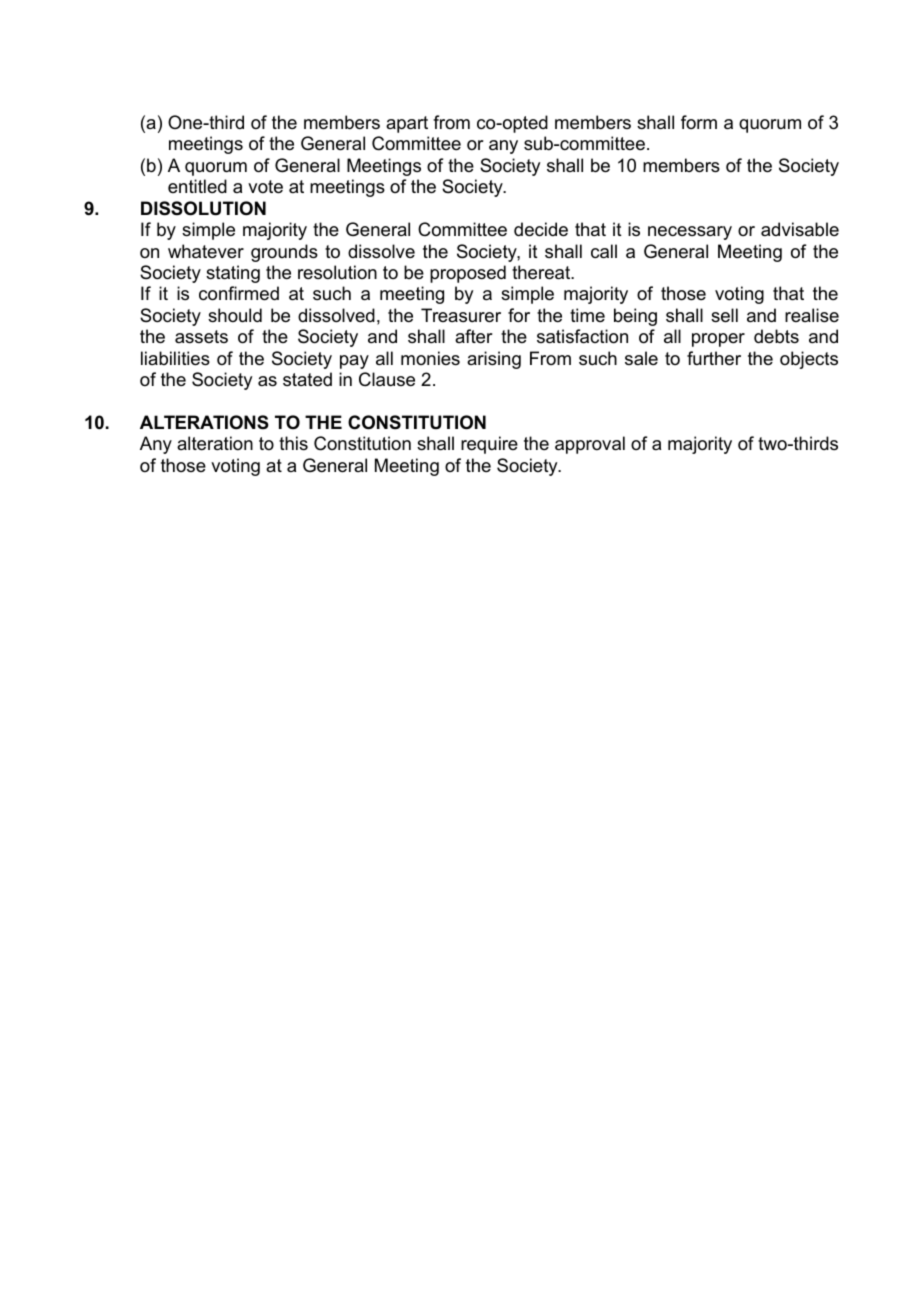  Describe the element at coordinates (724, 315) in the screenshot. I see `sell` at that location.
